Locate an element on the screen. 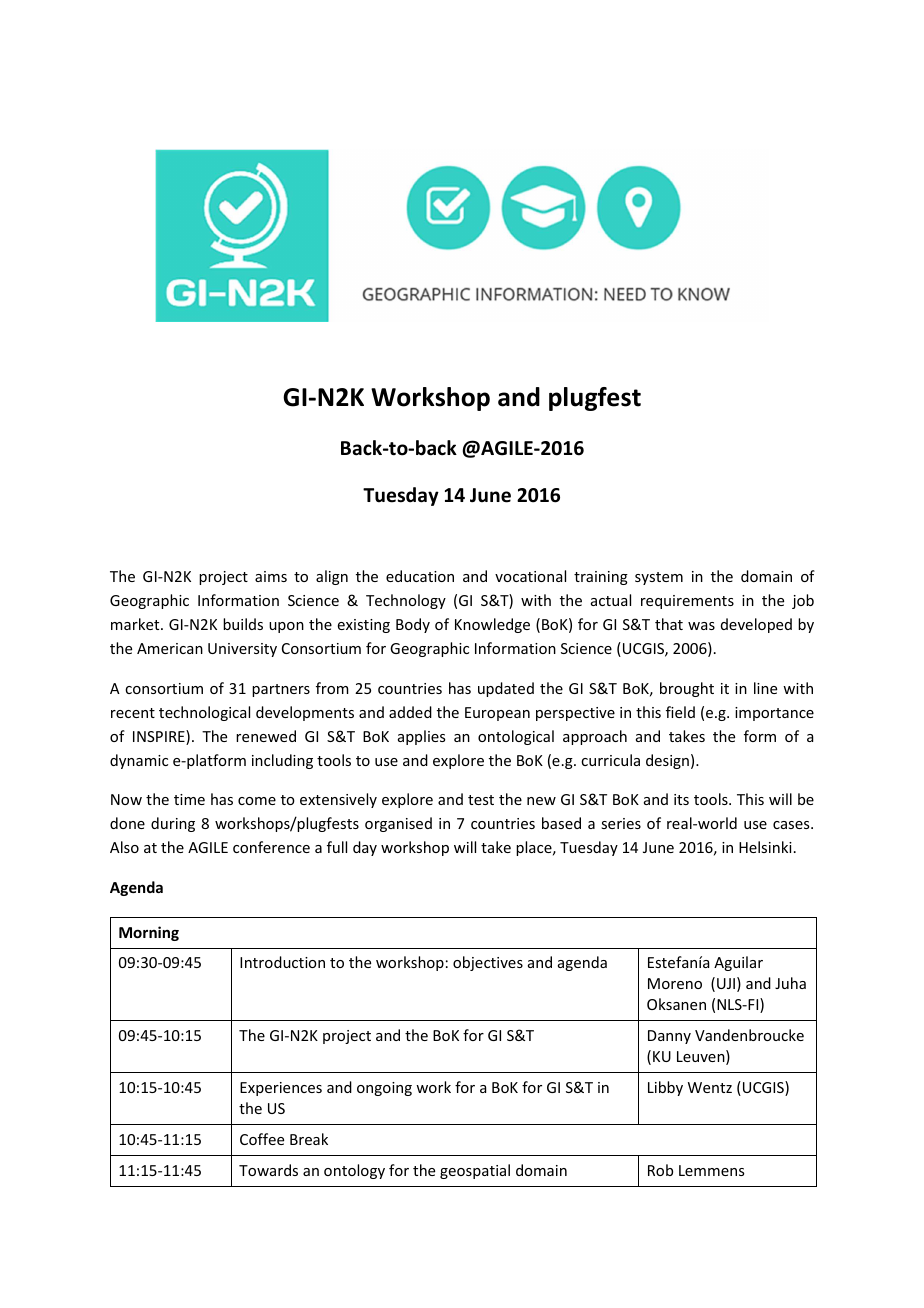 This screenshot has width=924, height=1308. geospatial is located at coordinates (475, 1171).
